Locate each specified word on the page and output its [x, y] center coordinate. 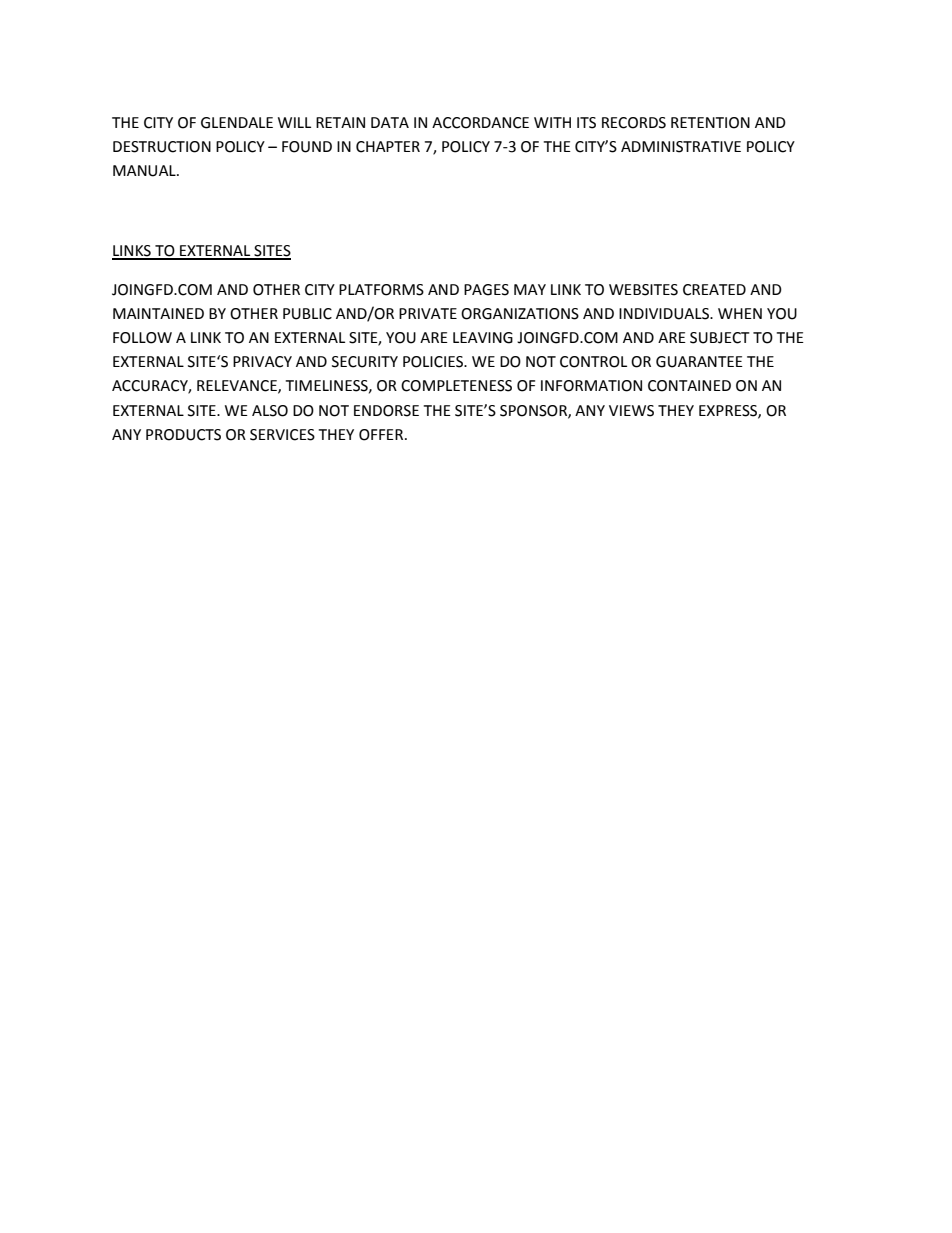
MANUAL [145, 171]
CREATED [714, 290]
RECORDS [634, 123]
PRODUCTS [183, 435]
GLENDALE [237, 123]
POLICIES [434, 362]
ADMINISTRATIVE [681, 147]
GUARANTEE [699, 362]
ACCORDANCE [480, 123]
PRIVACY [262, 362]
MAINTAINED [158, 313]
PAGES [486, 290]
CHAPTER [388, 147]
